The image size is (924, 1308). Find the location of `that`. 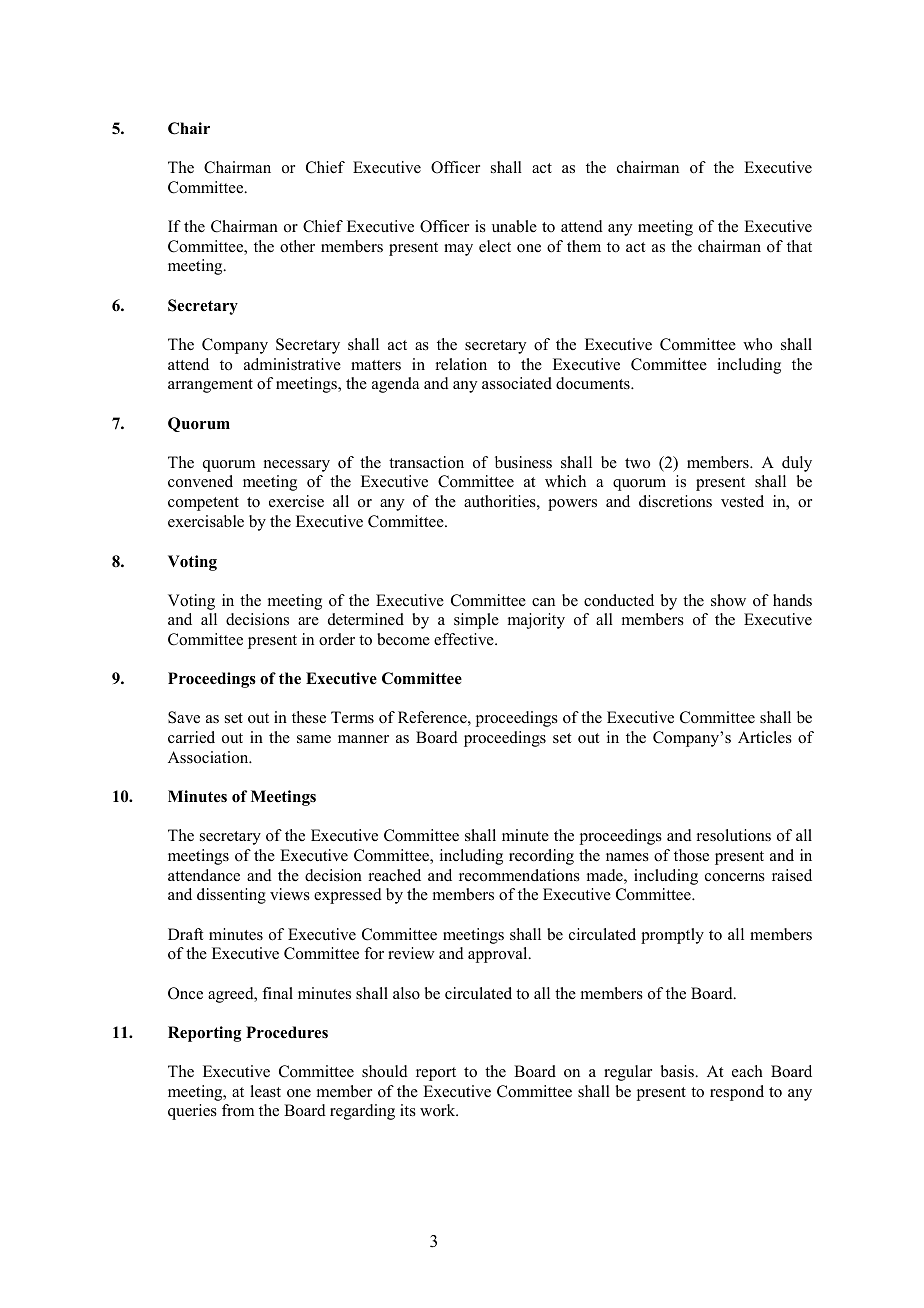

that is located at coordinates (799, 246).
